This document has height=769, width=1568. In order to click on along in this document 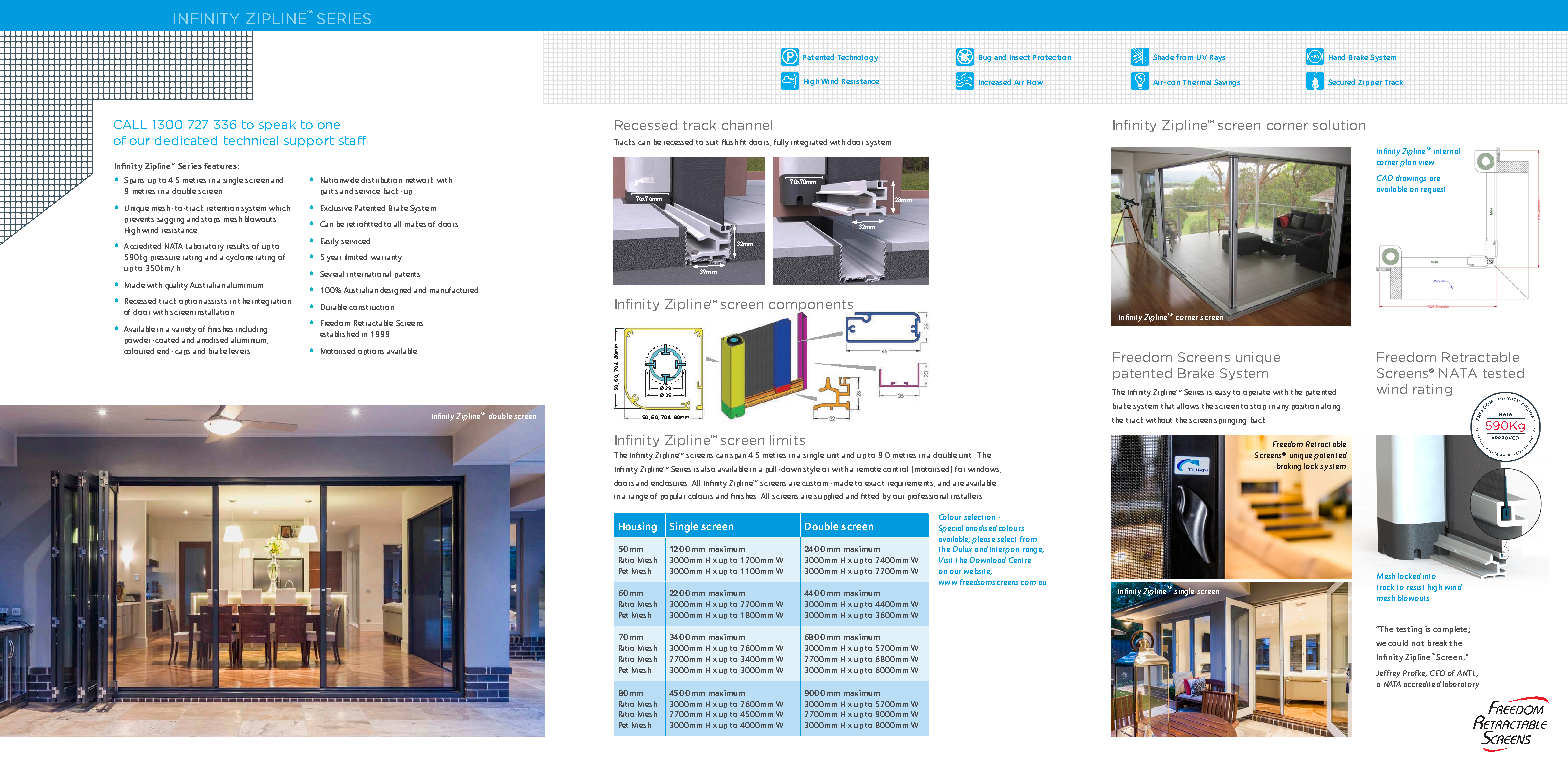, I will do `click(1330, 407)`.
